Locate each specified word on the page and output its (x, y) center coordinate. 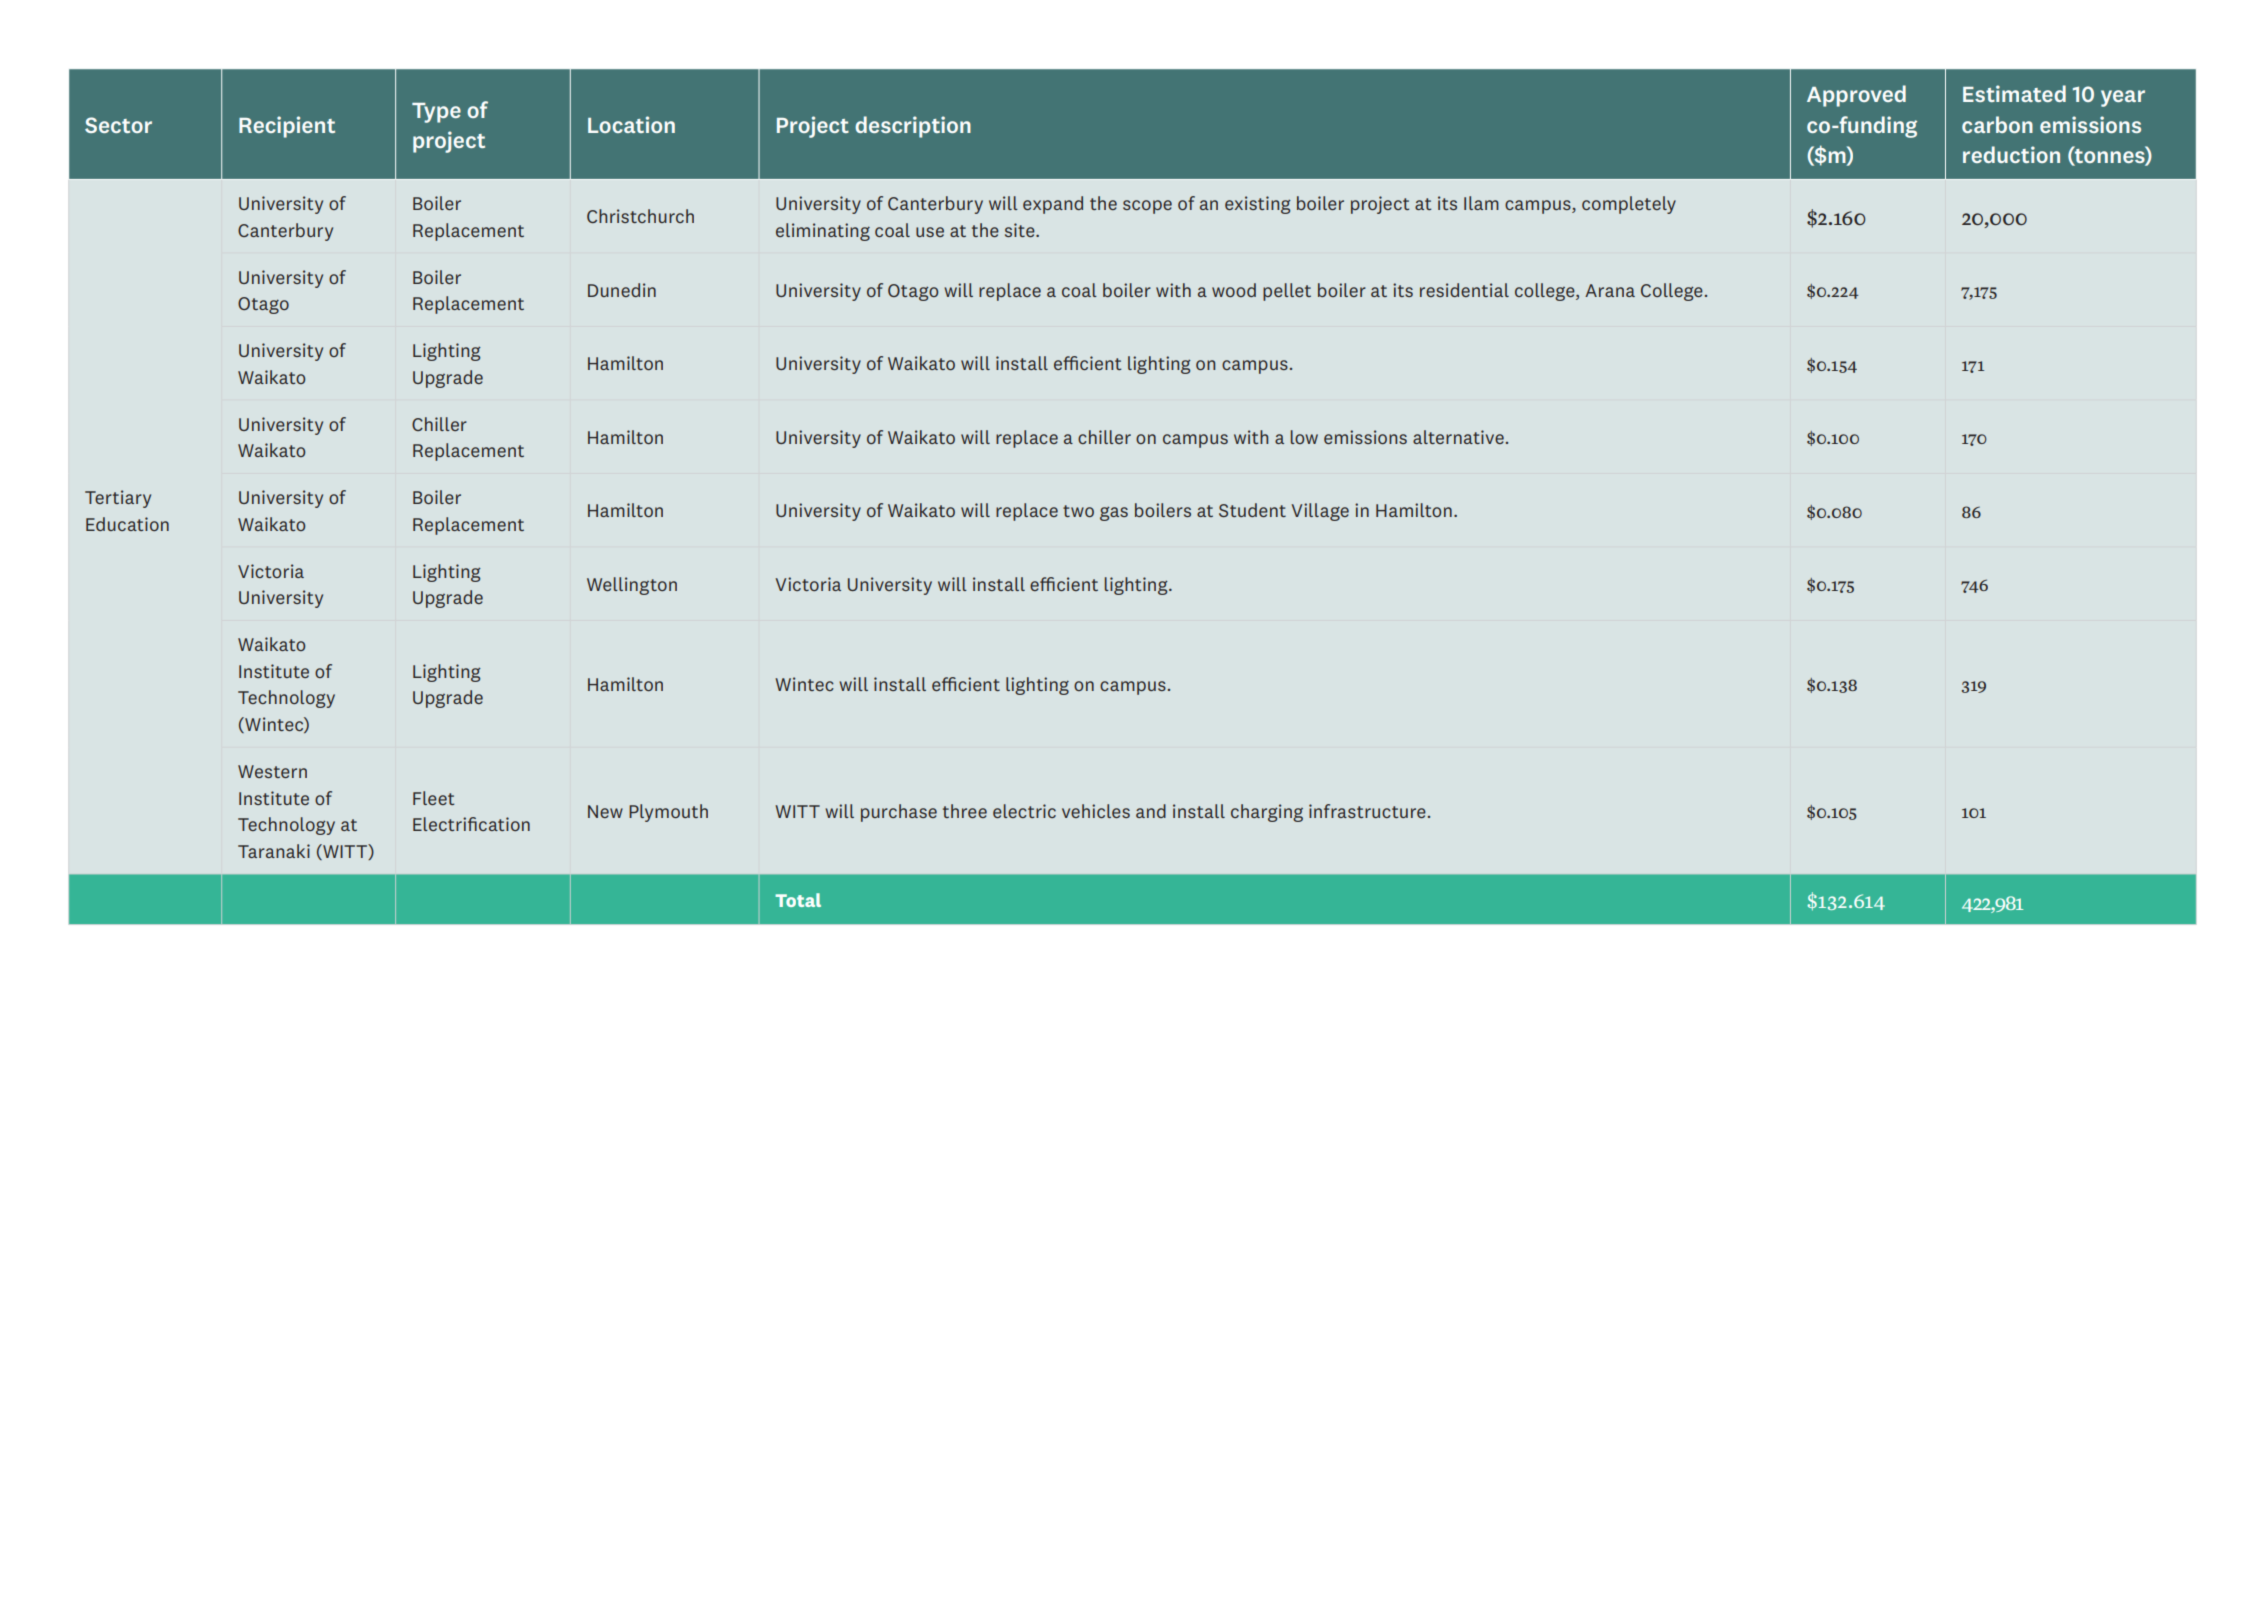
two (1078, 511)
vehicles (1096, 811)
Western (272, 771)
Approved (1856, 96)
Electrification (471, 824)
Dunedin (622, 290)
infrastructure (1367, 811)
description (913, 127)
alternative (1458, 437)
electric (1024, 811)
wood (1234, 290)
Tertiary (118, 499)
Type (436, 113)
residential (1464, 290)
